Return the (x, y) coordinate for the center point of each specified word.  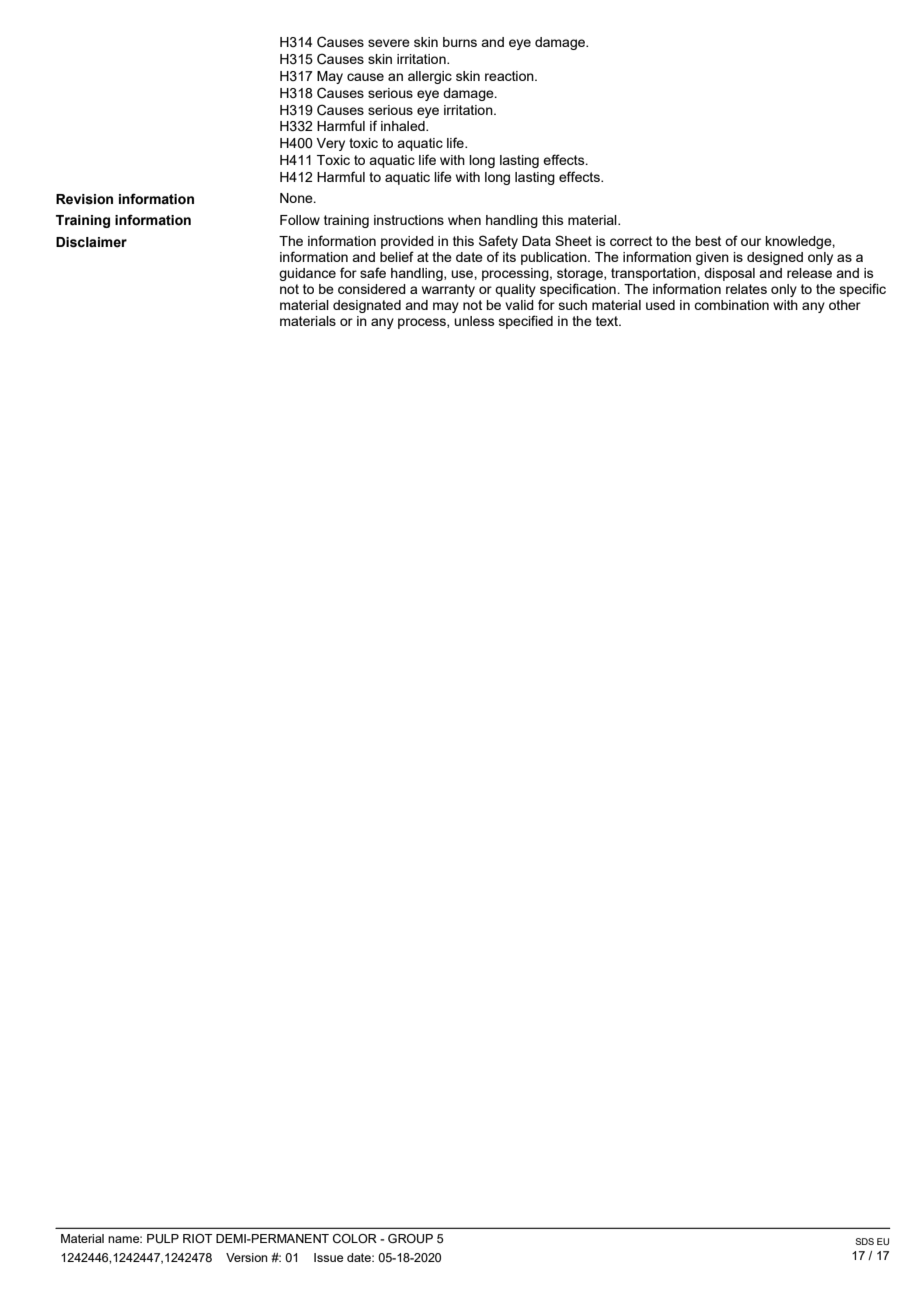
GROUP (410, 1239)
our (751, 242)
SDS (864, 1241)
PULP (163, 1239)
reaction (510, 76)
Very (330, 144)
